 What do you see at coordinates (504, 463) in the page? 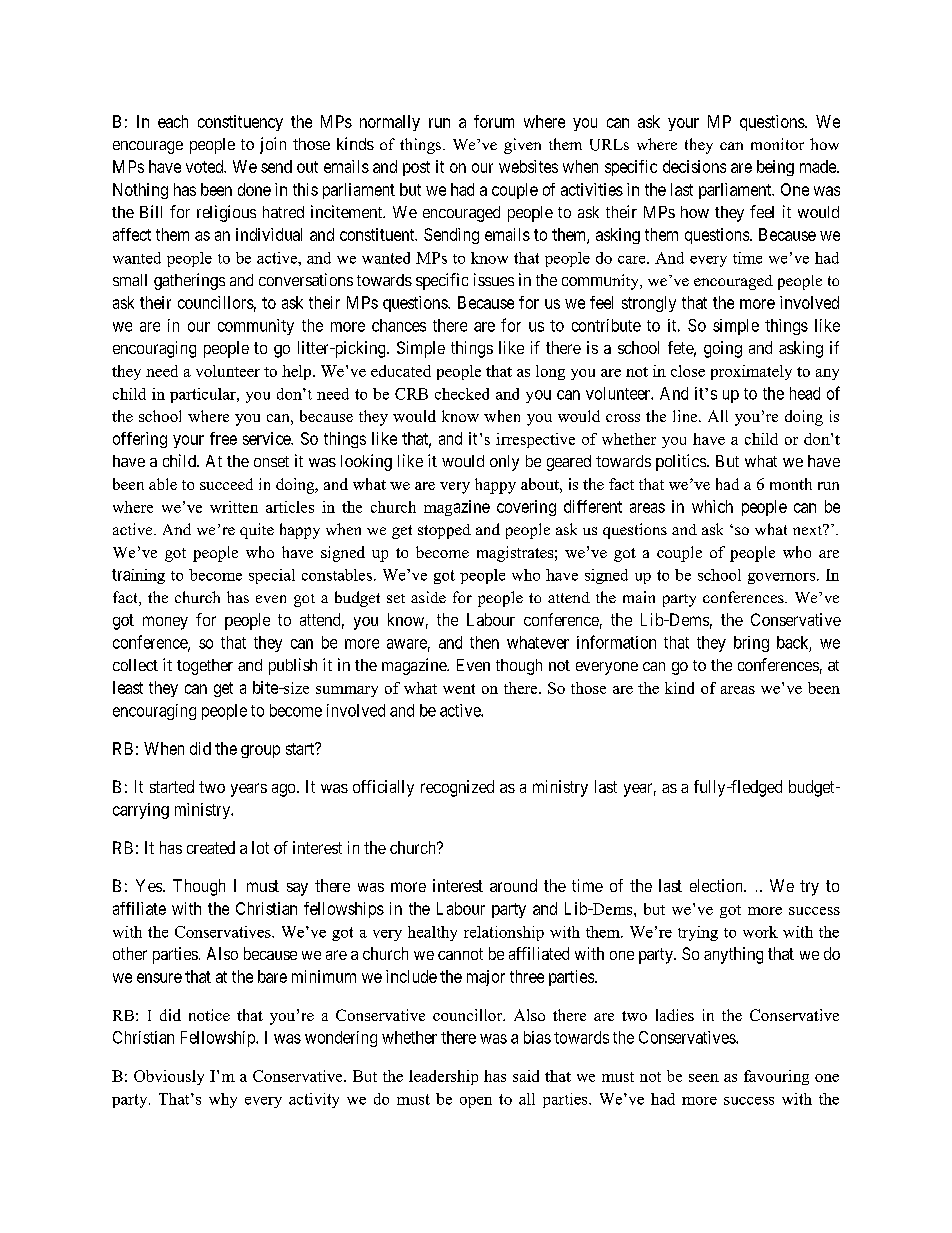
I see `only` at bounding box center [504, 463].
